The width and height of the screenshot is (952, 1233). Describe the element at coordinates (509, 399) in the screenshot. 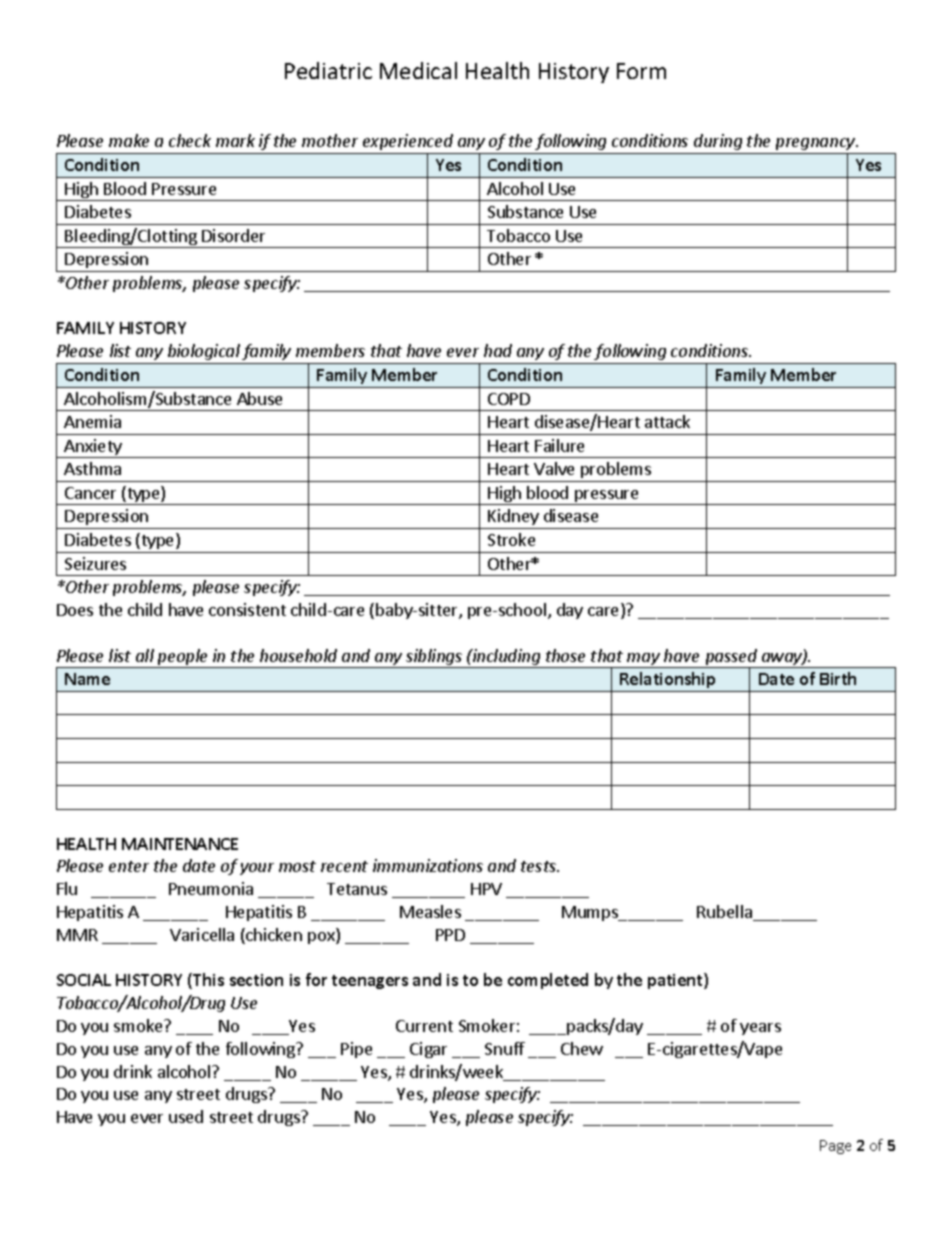

I see `COPD` at that location.
